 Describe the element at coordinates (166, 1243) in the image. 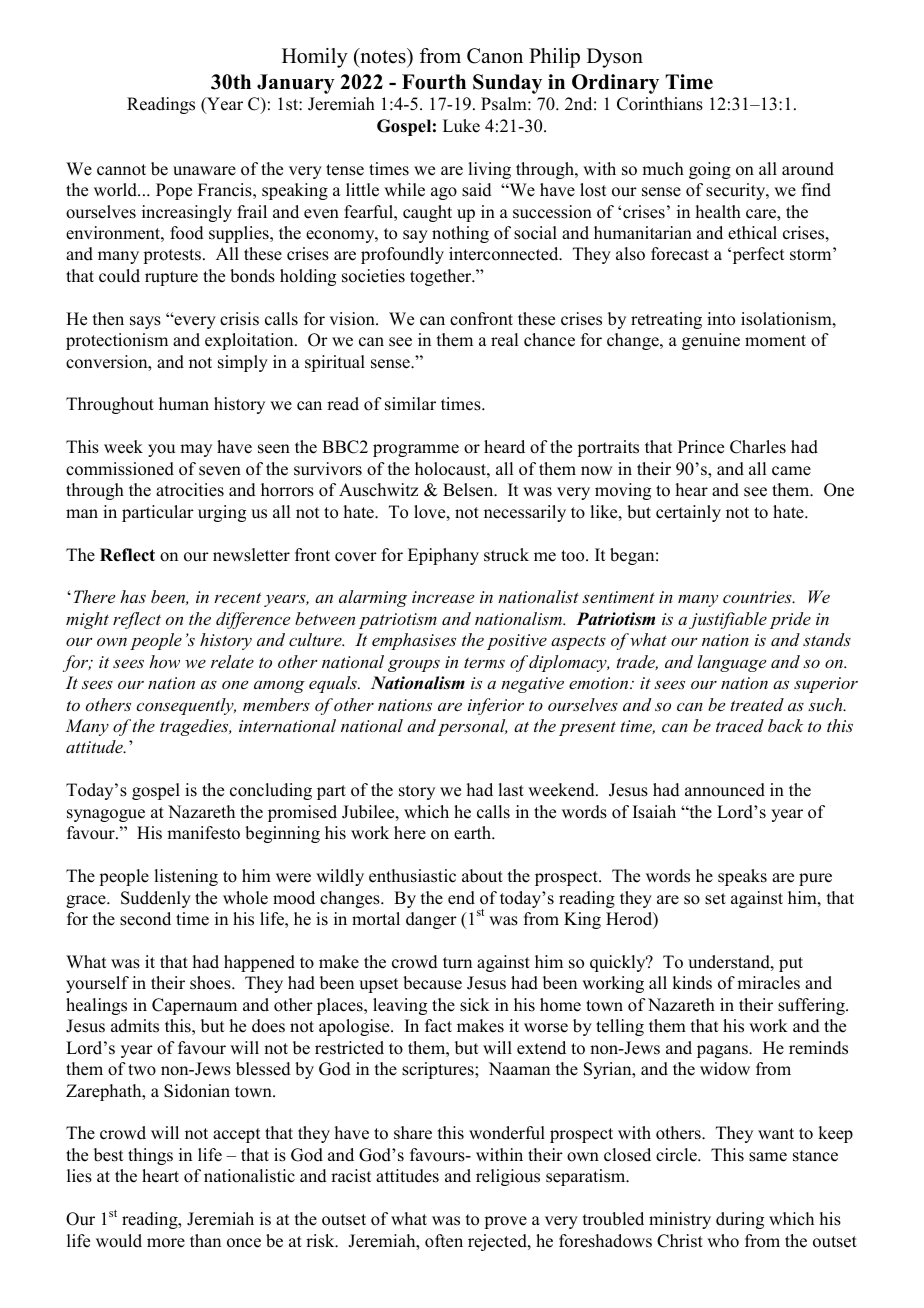

I see `more` at that location.
